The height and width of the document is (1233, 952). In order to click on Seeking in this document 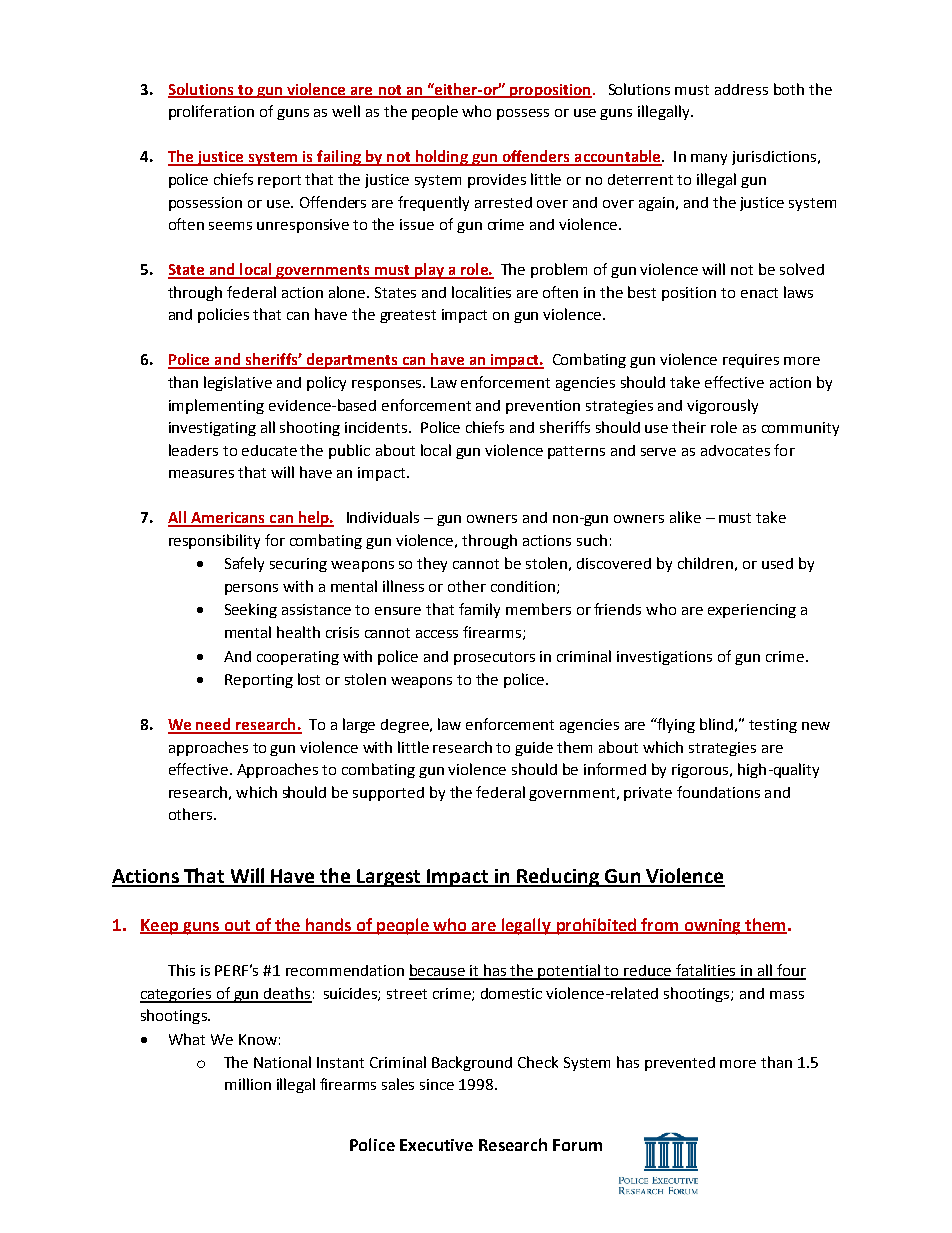, I will do `click(251, 610)`.
